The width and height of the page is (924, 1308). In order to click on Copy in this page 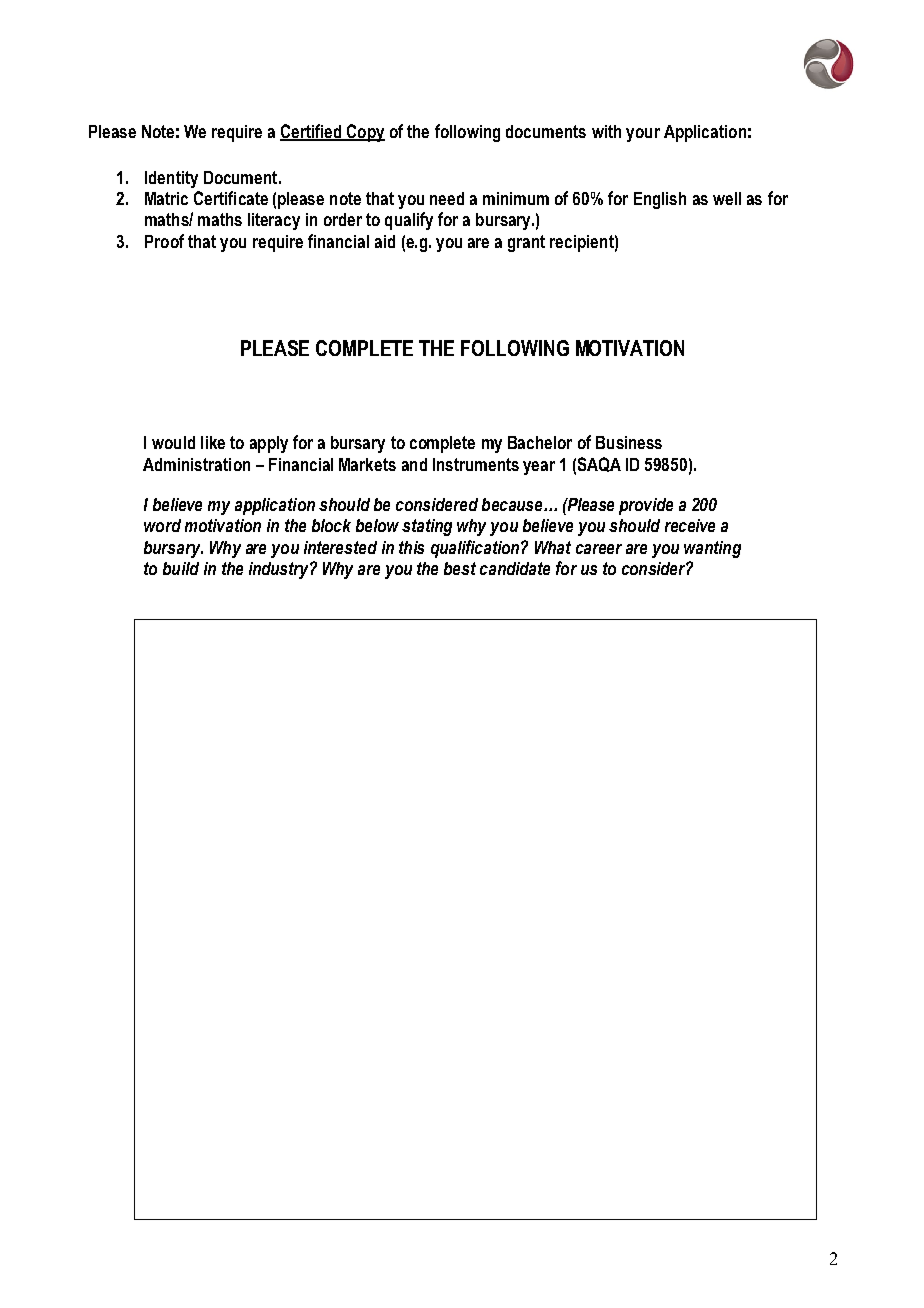, I will do `click(365, 133)`.
